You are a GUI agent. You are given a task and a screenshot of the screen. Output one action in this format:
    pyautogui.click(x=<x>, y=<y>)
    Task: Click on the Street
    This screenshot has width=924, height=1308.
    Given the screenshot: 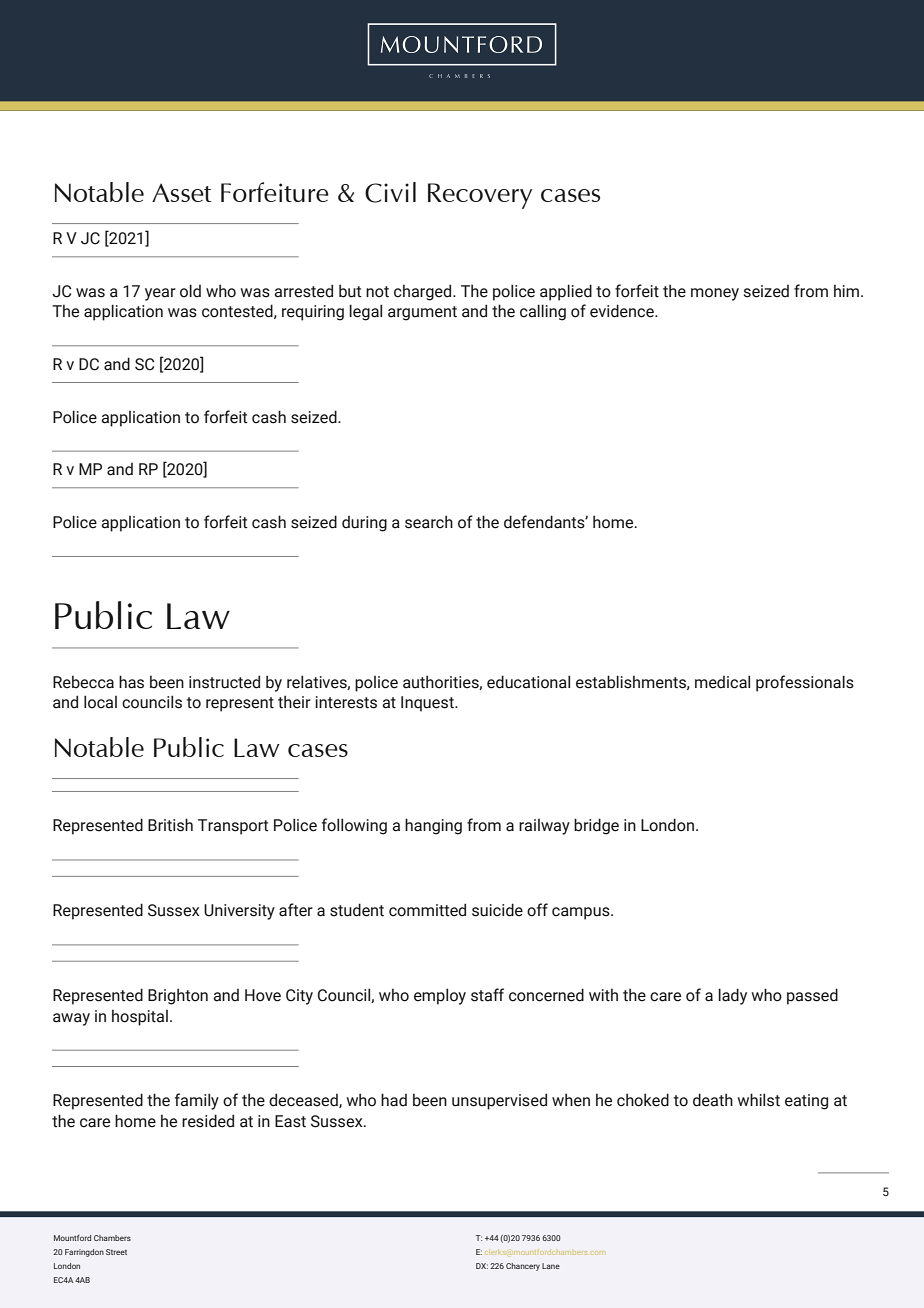 What is the action you would take?
    pyautogui.click(x=116, y=1252)
